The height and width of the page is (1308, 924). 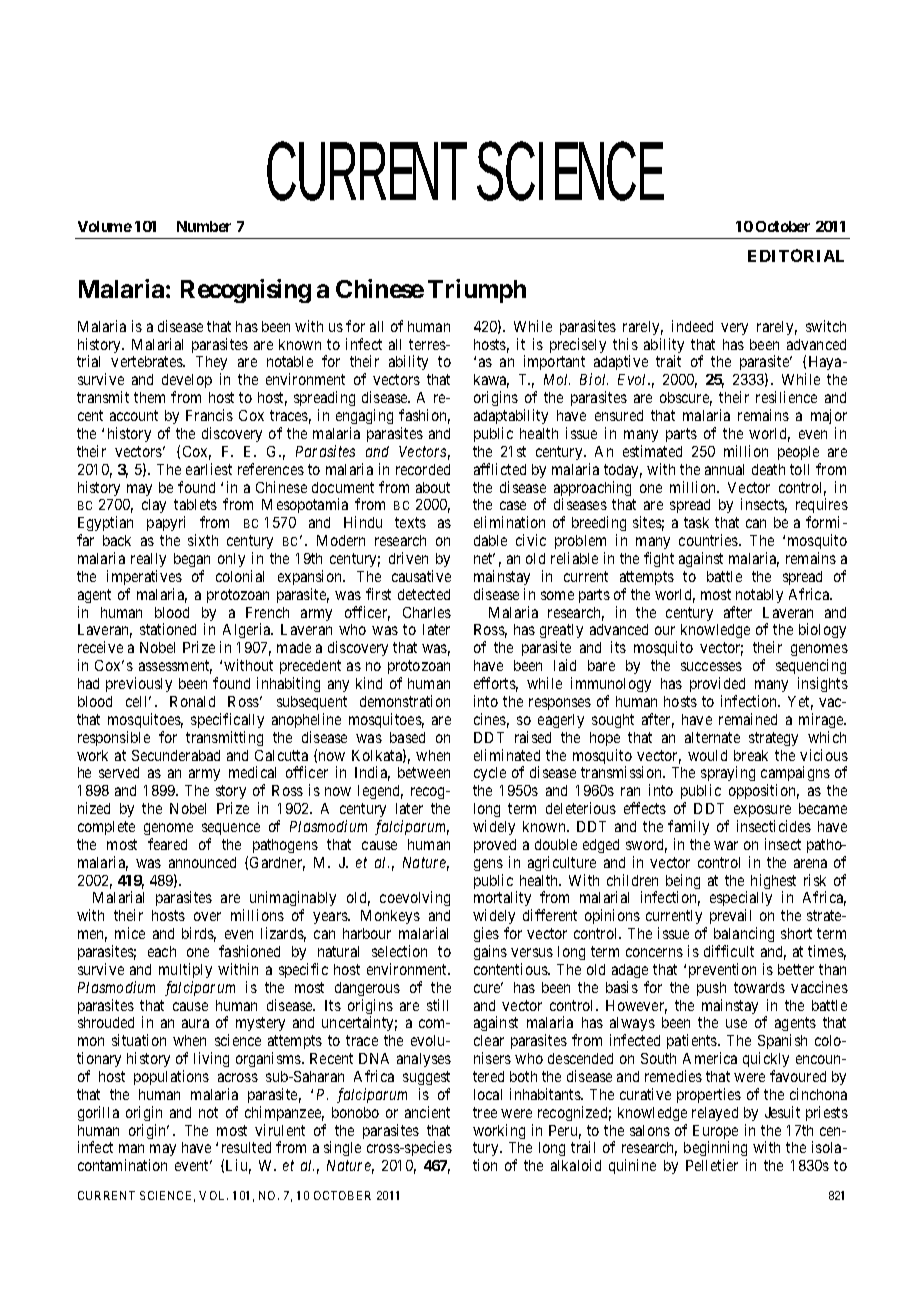 I want to click on feared, so click(x=167, y=844).
